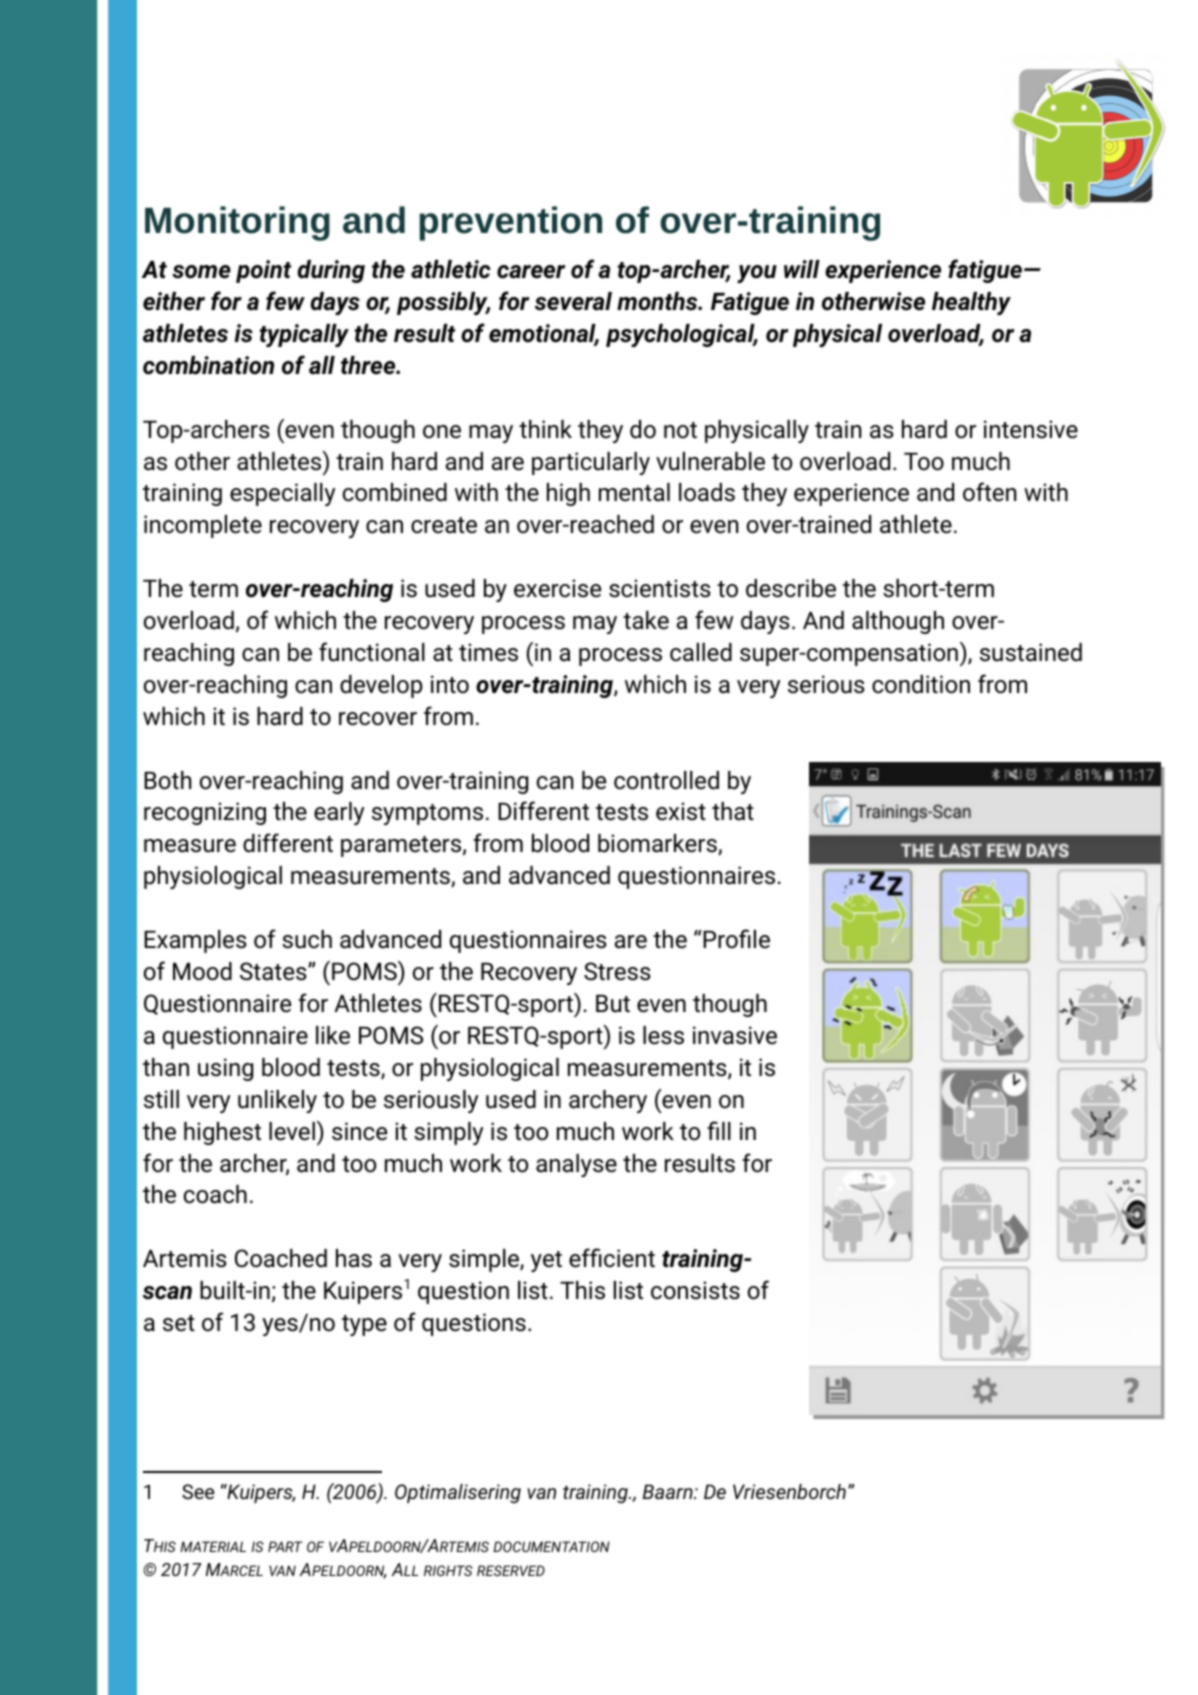 This document has width=1198, height=1695. I want to click on efficient, so click(612, 1258).
